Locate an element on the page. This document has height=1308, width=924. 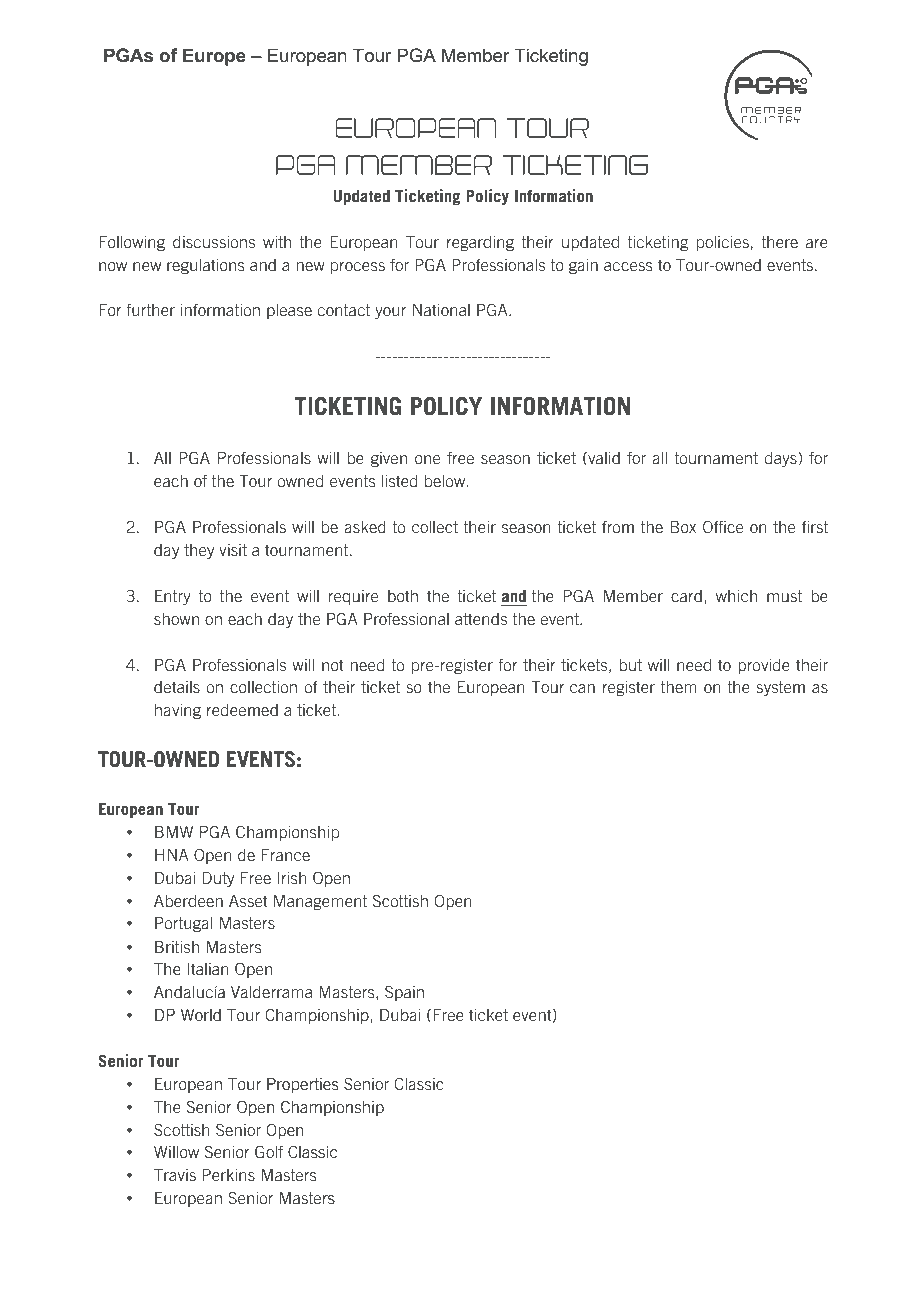
Travis is located at coordinates (175, 1175).
